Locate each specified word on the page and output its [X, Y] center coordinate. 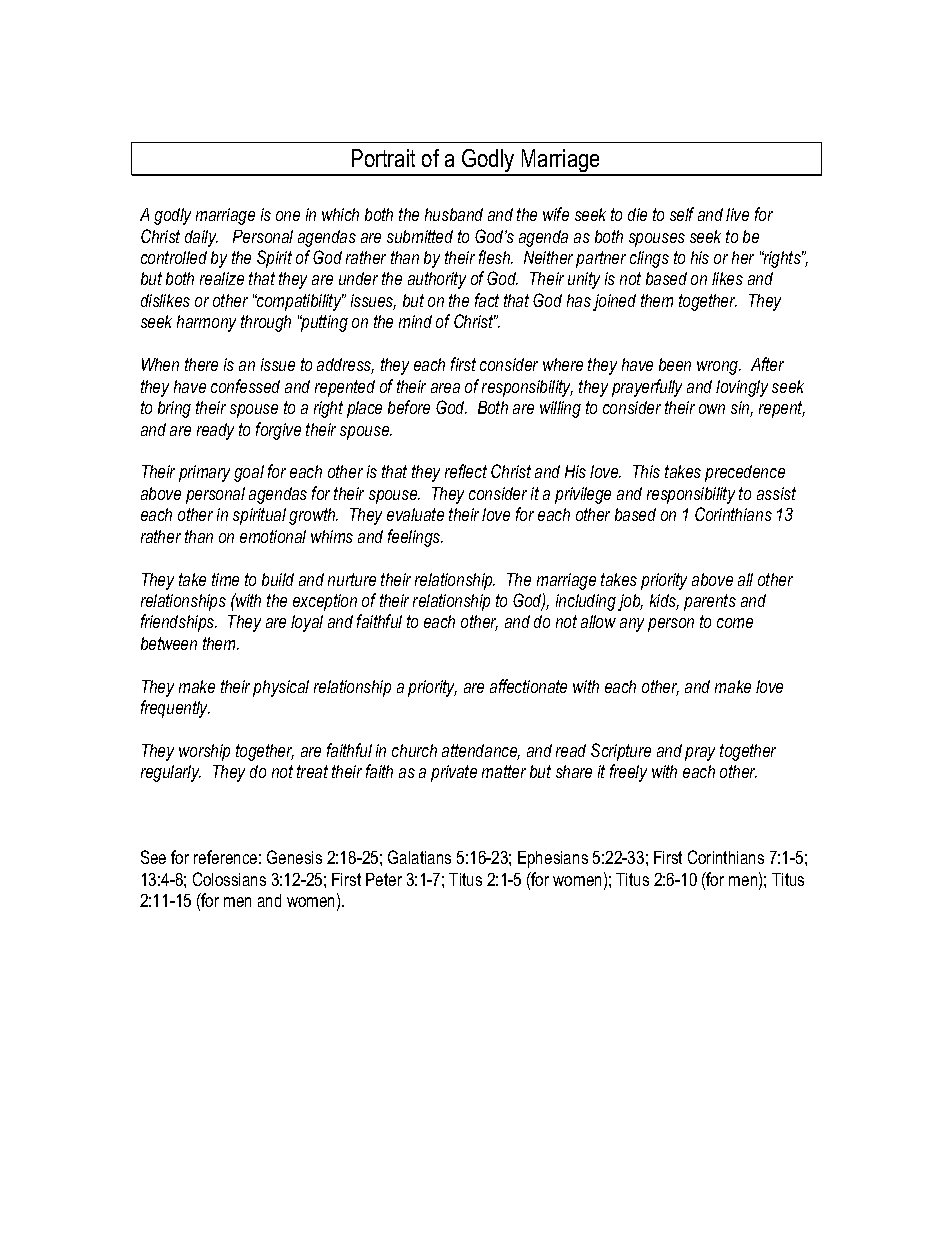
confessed [245, 386]
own [712, 409]
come [735, 623]
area [445, 388]
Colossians [229, 879]
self [682, 214]
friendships [179, 623]
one [288, 216]
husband [454, 214]
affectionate [528, 686]
